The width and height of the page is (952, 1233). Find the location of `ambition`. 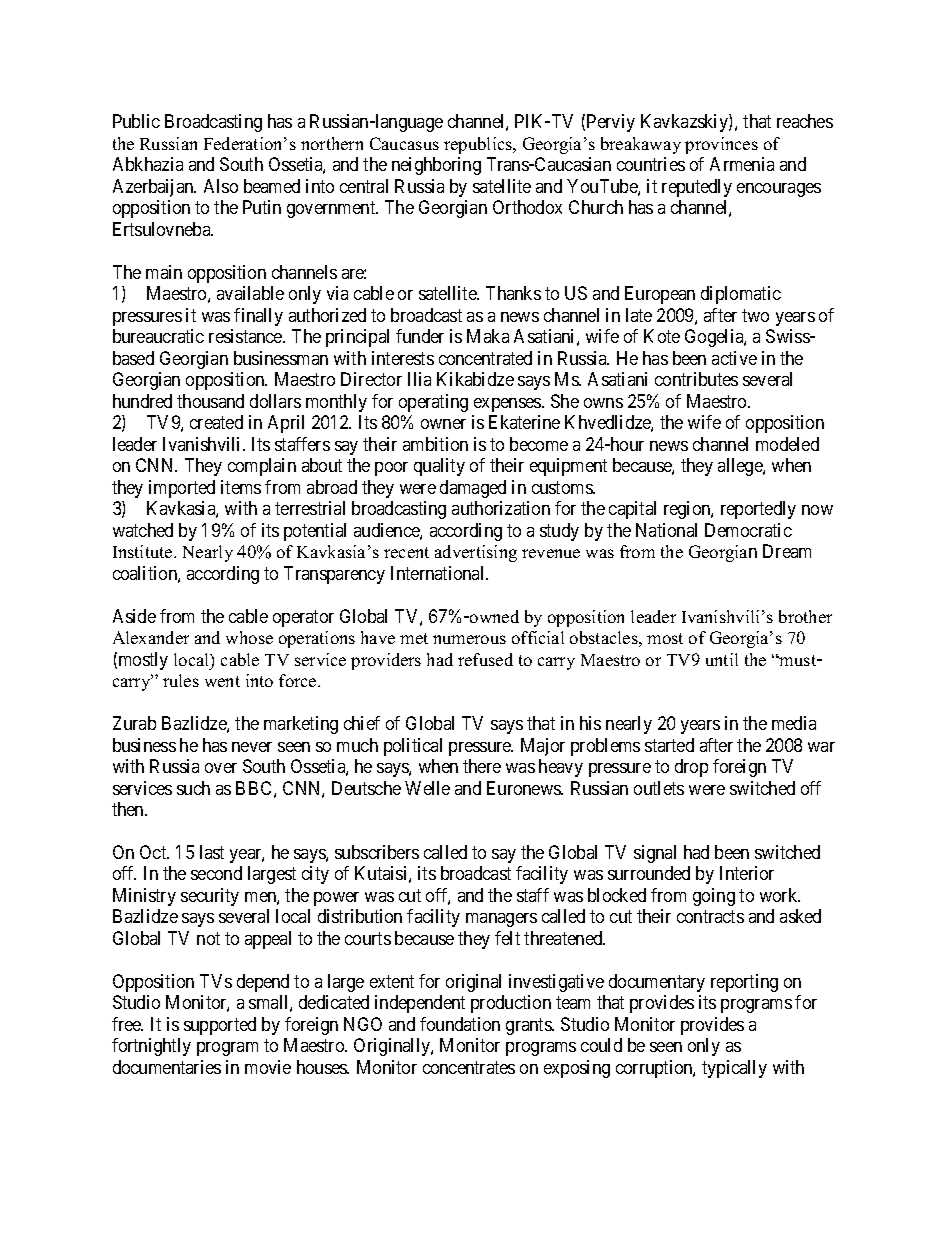

ambition is located at coordinates (435, 444).
